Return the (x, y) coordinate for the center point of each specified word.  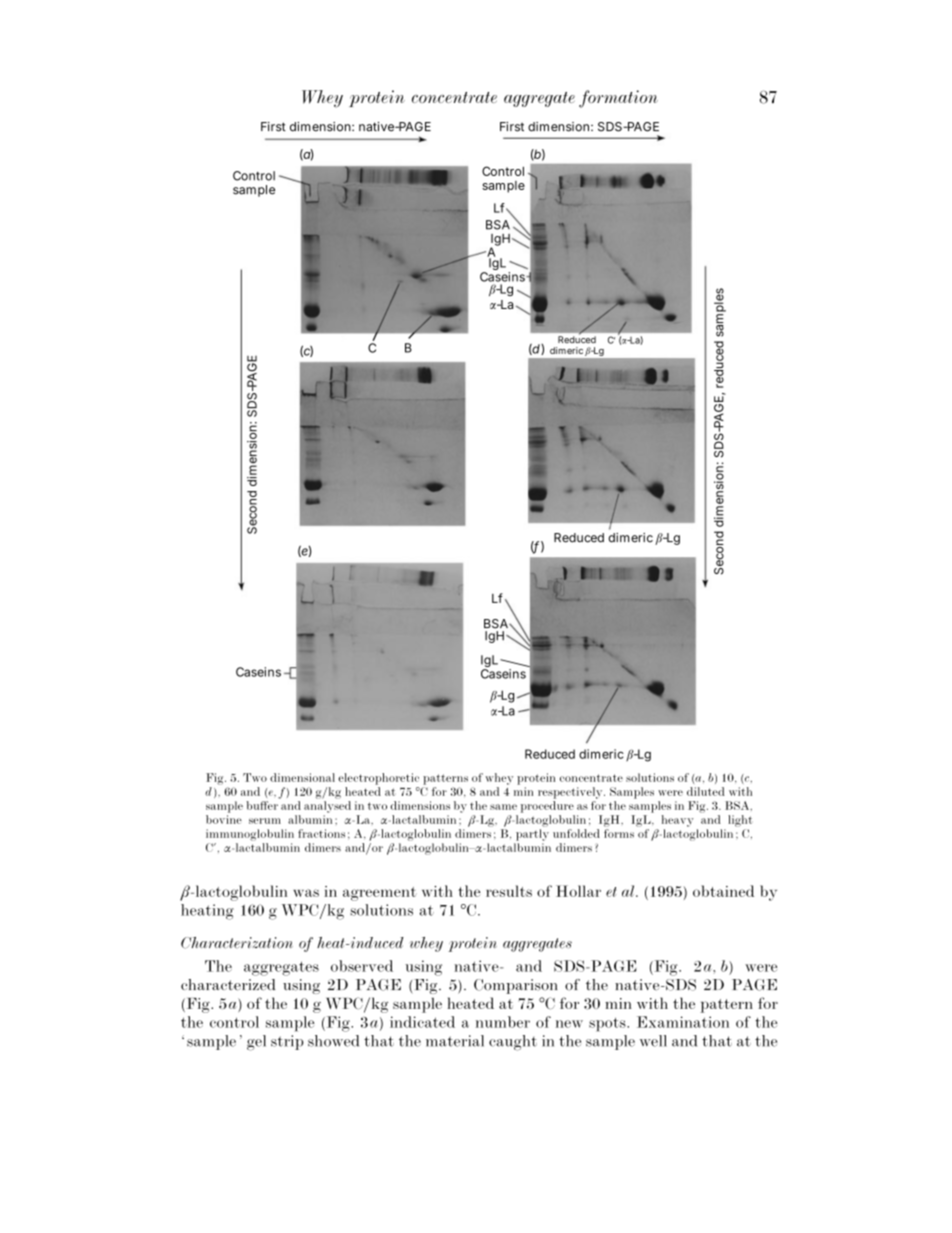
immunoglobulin (250, 835)
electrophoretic (379, 779)
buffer (262, 805)
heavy (678, 821)
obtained (723, 891)
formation (618, 99)
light (740, 821)
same (503, 807)
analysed (327, 807)
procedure (547, 807)
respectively (571, 793)
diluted (706, 791)
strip (287, 1042)
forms (619, 833)
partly (532, 835)
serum (265, 821)
